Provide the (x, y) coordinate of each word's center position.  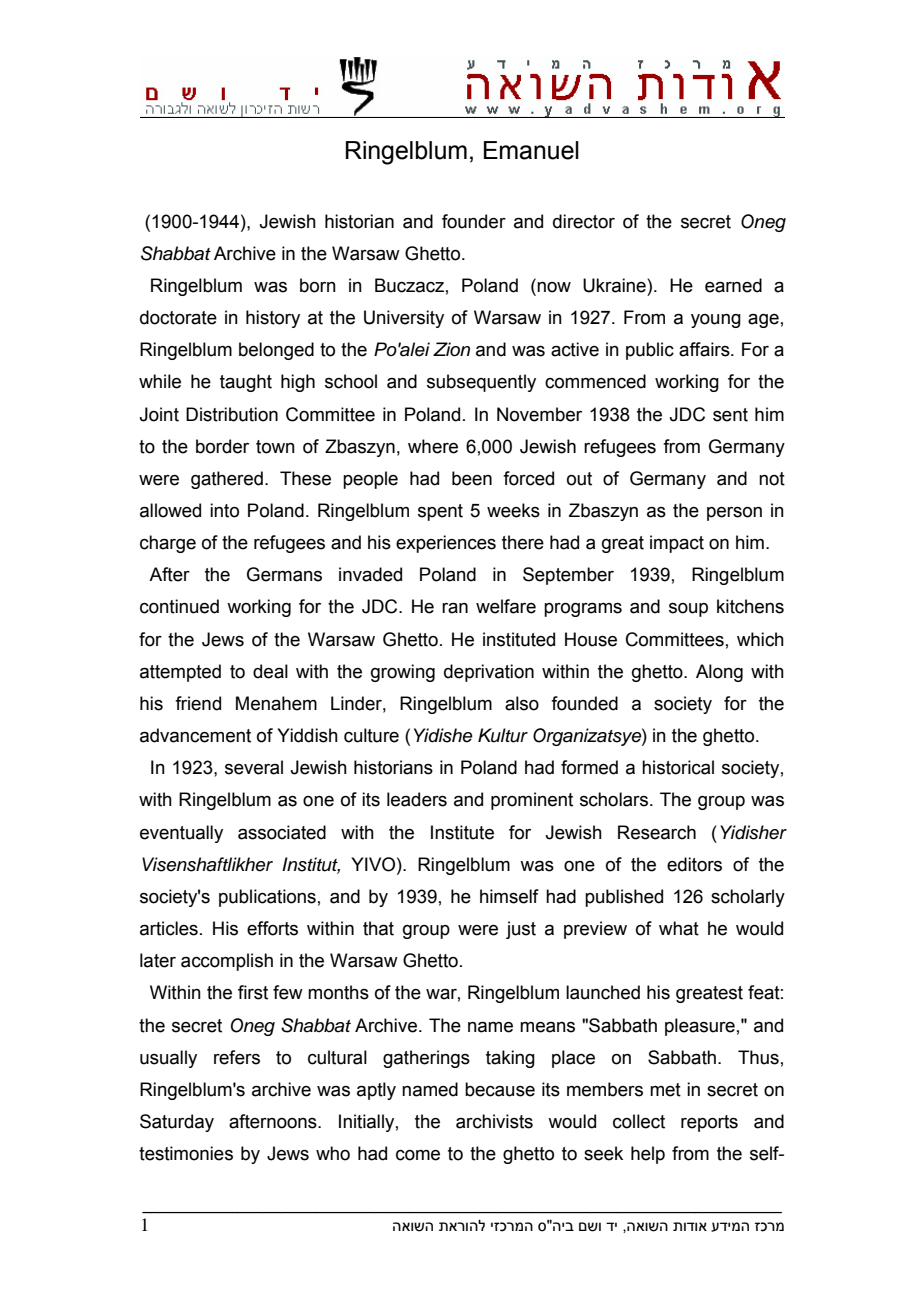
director (584, 221)
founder (474, 221)
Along (719, 673)
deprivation (489, 673)
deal (270, 671)
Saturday (177, 1123)
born (318, 285)
